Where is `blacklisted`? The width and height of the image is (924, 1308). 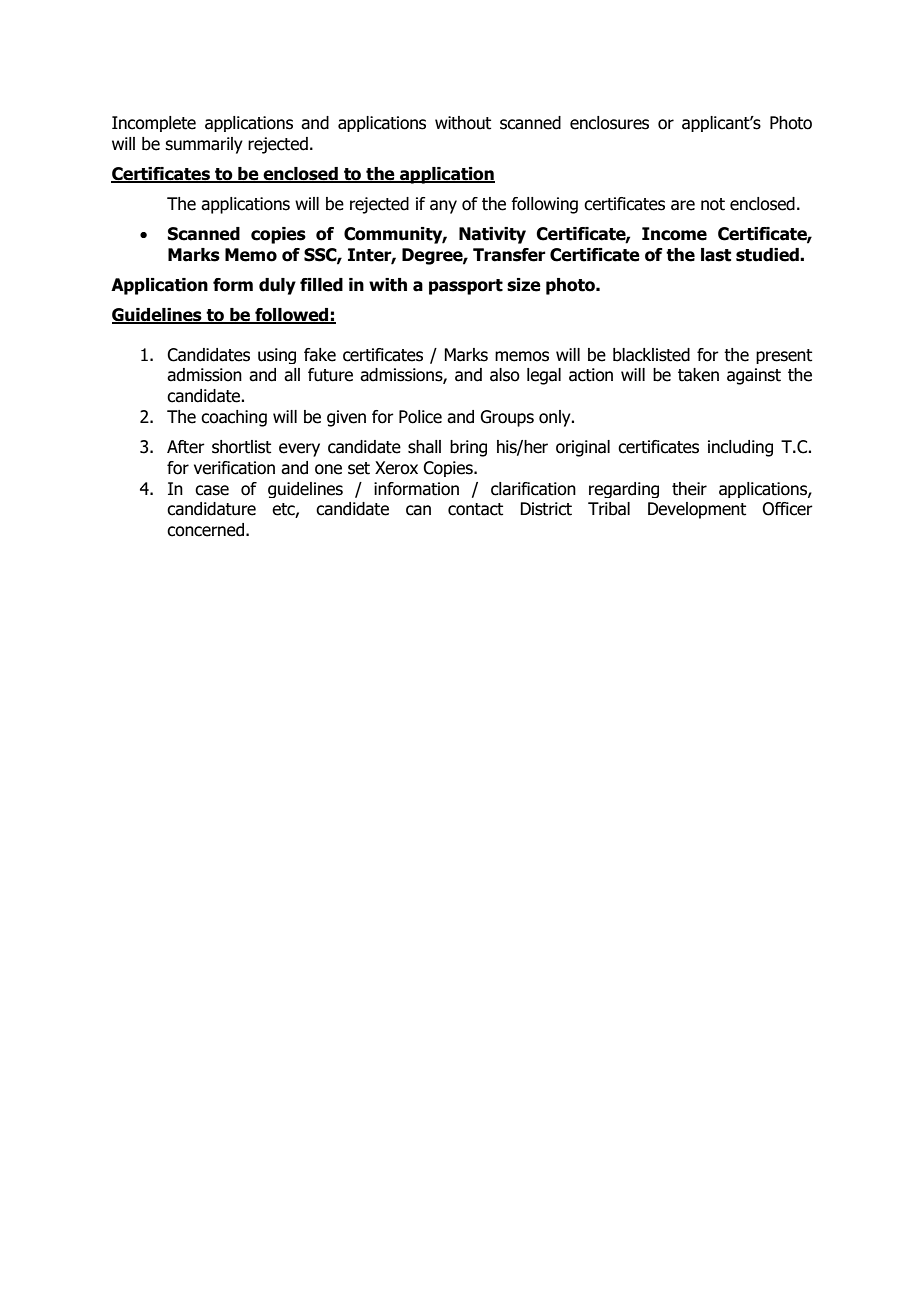 blacklisted is located at coordinates (651, 355).
